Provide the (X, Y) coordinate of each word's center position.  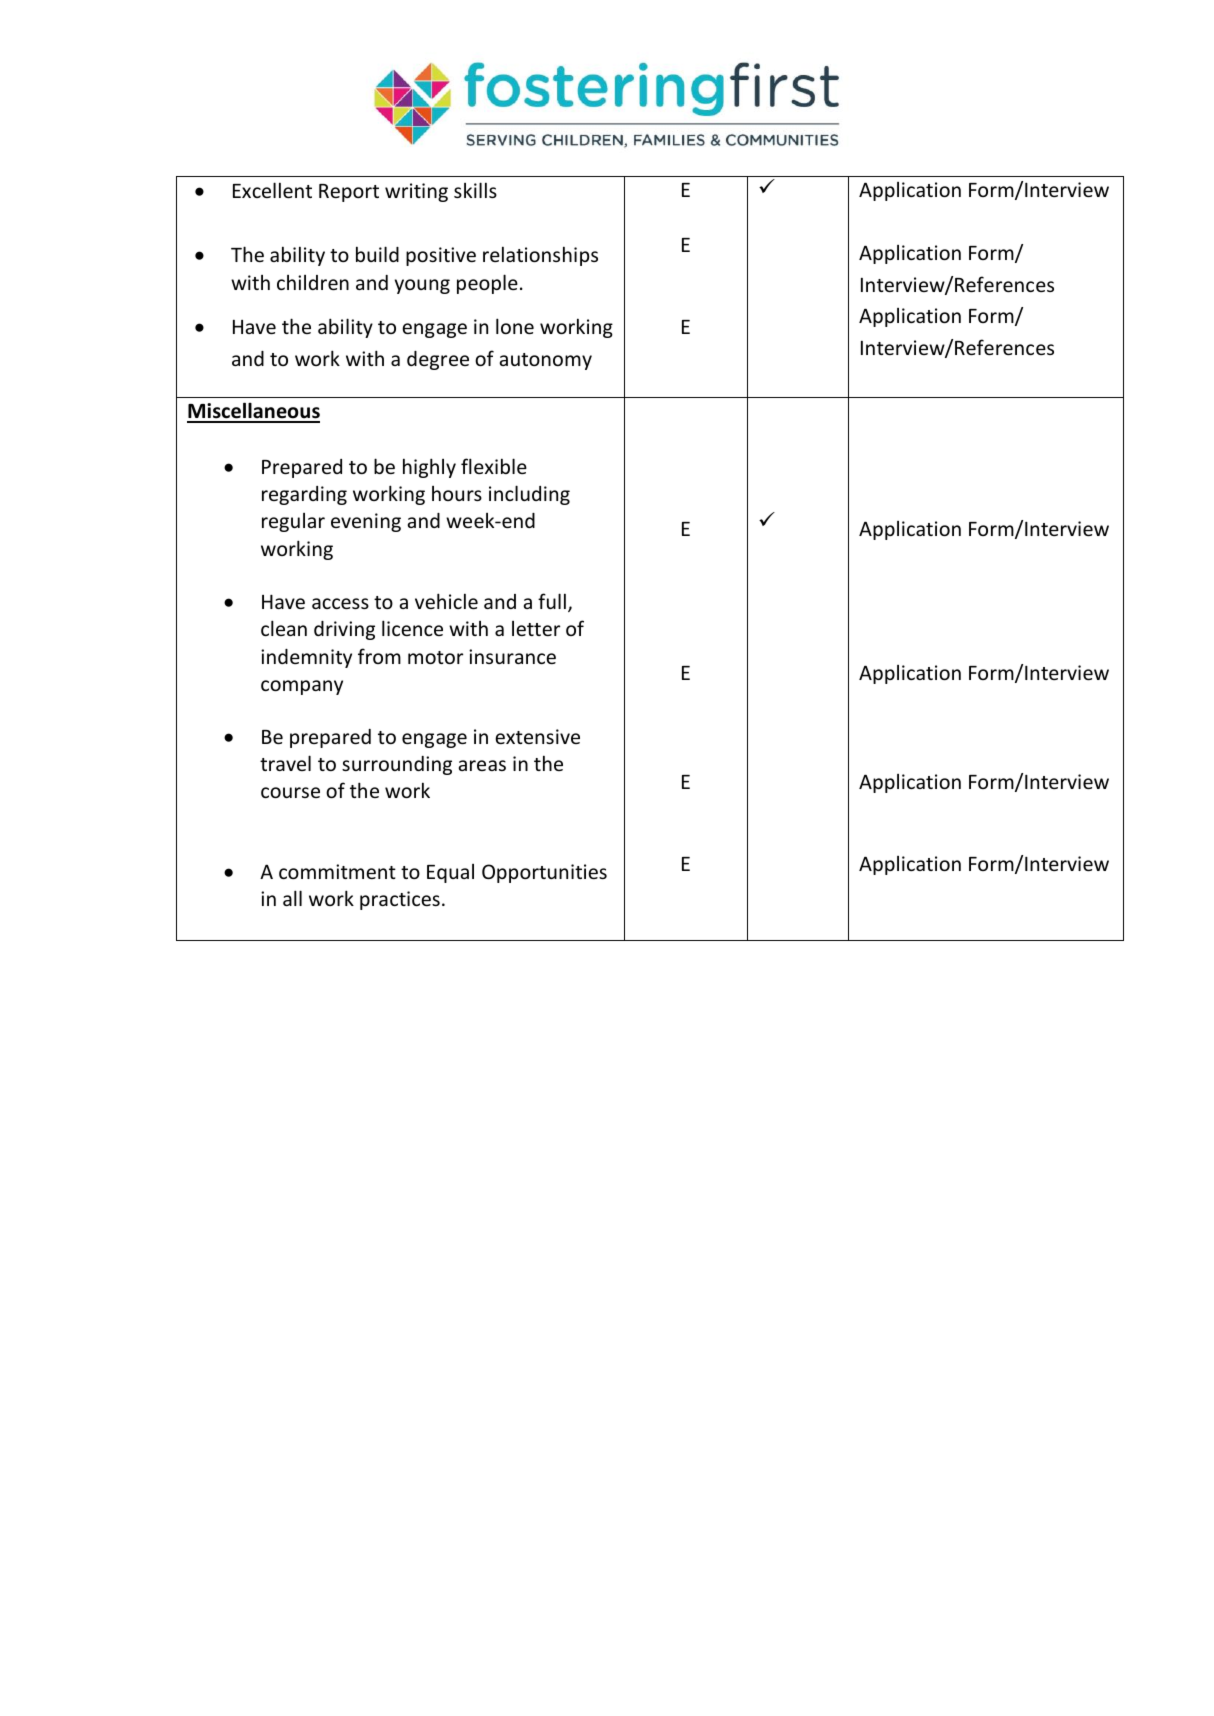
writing (416, 192)
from (379, 656)
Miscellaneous (253, 412)
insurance (512, 656)
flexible (494, 466)
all (292, 898)
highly (429, 468)
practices (400, 900)
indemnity (306, 658)
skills (475, 190)
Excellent (272, 190)
